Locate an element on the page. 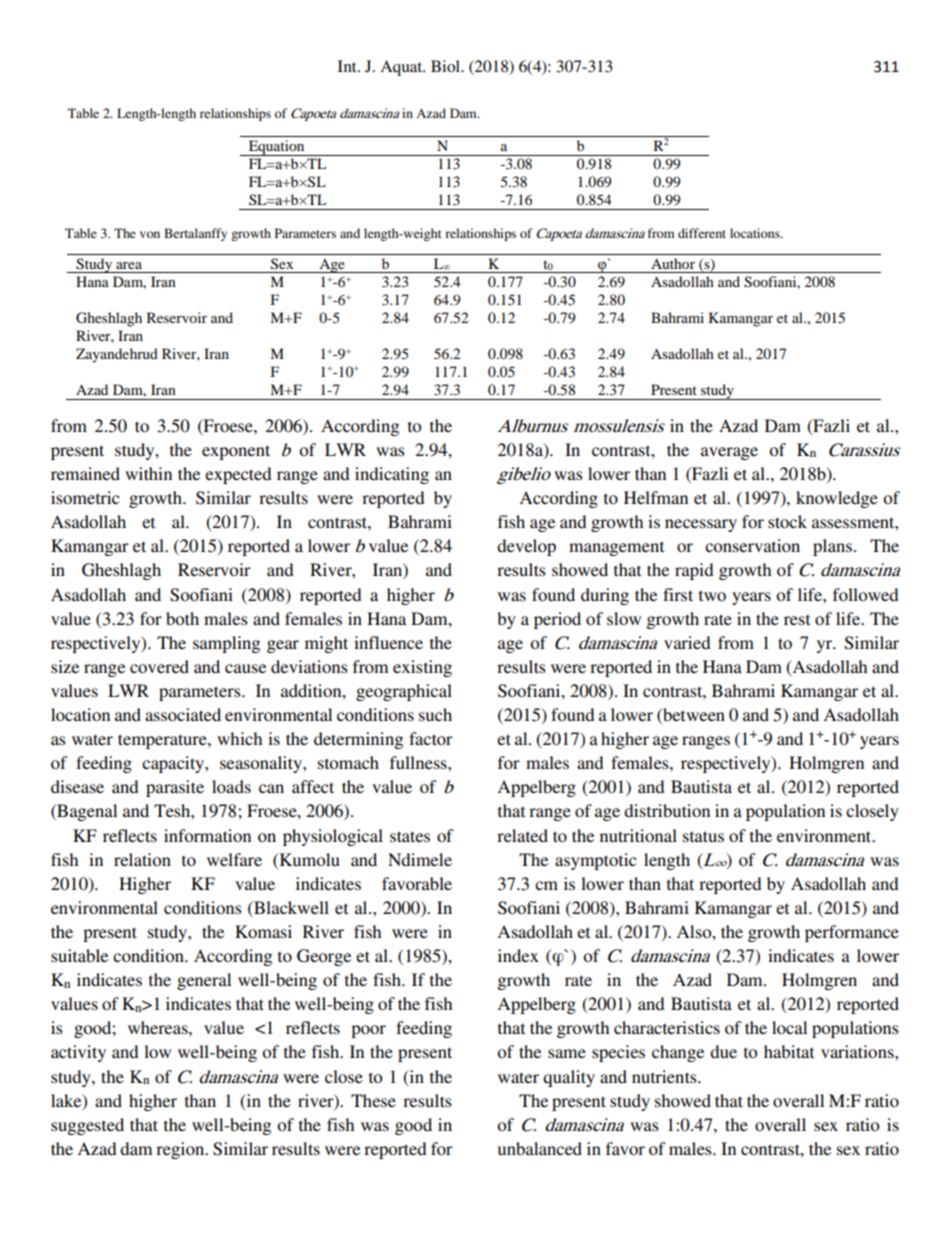  influence is located at coordinates (388, 642).
